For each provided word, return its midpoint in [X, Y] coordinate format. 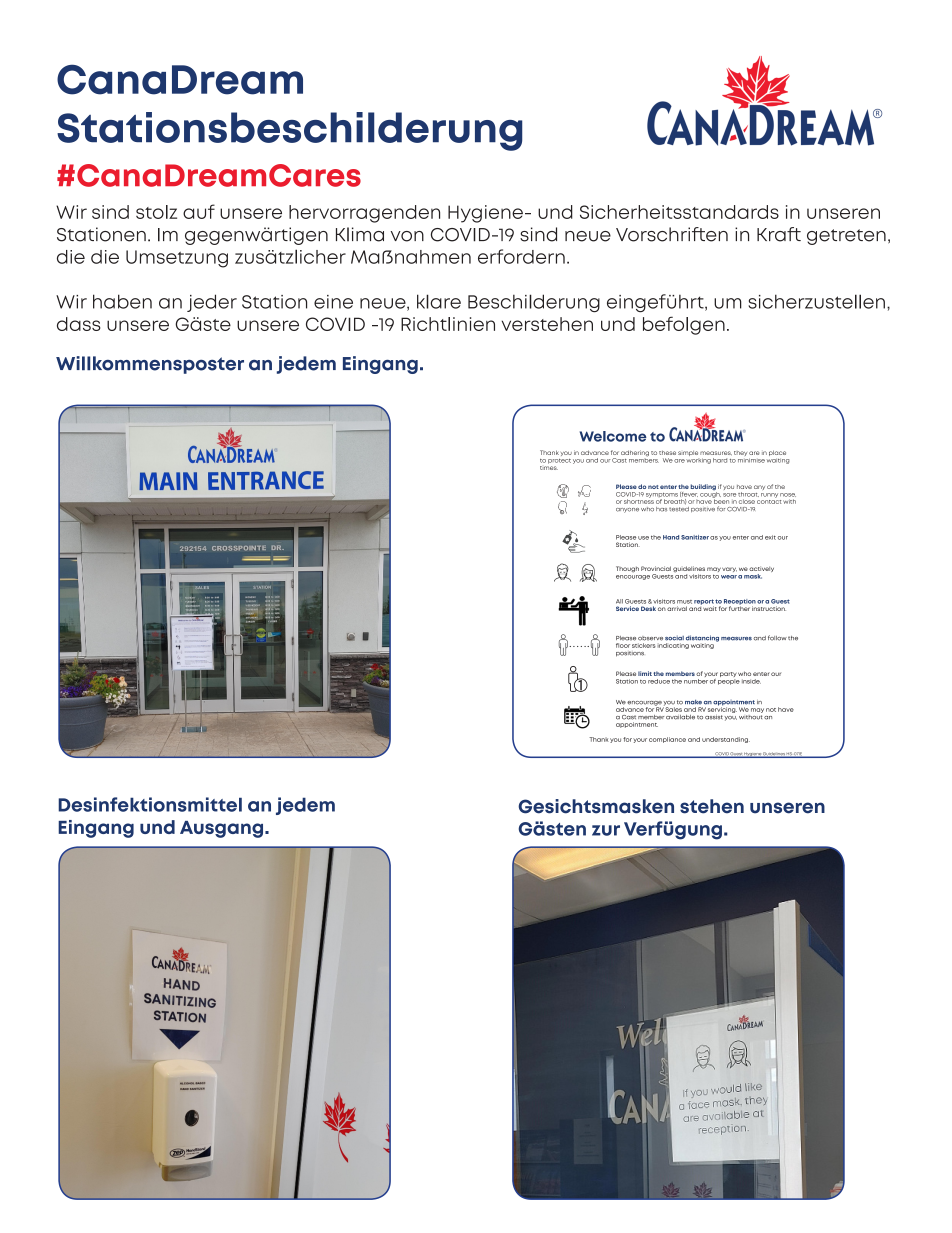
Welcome [613, 436]
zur [606, 830]
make [693, 702]
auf [199, 211]
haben [122, 301]
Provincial [656, 568]
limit [645, 673]
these [667, 453]
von [407, 236]
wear [729, 577]
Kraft [779, 234]
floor [623, 645]
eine [333, 302]
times [549, 466]
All [619, 601]
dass [79, 324]
